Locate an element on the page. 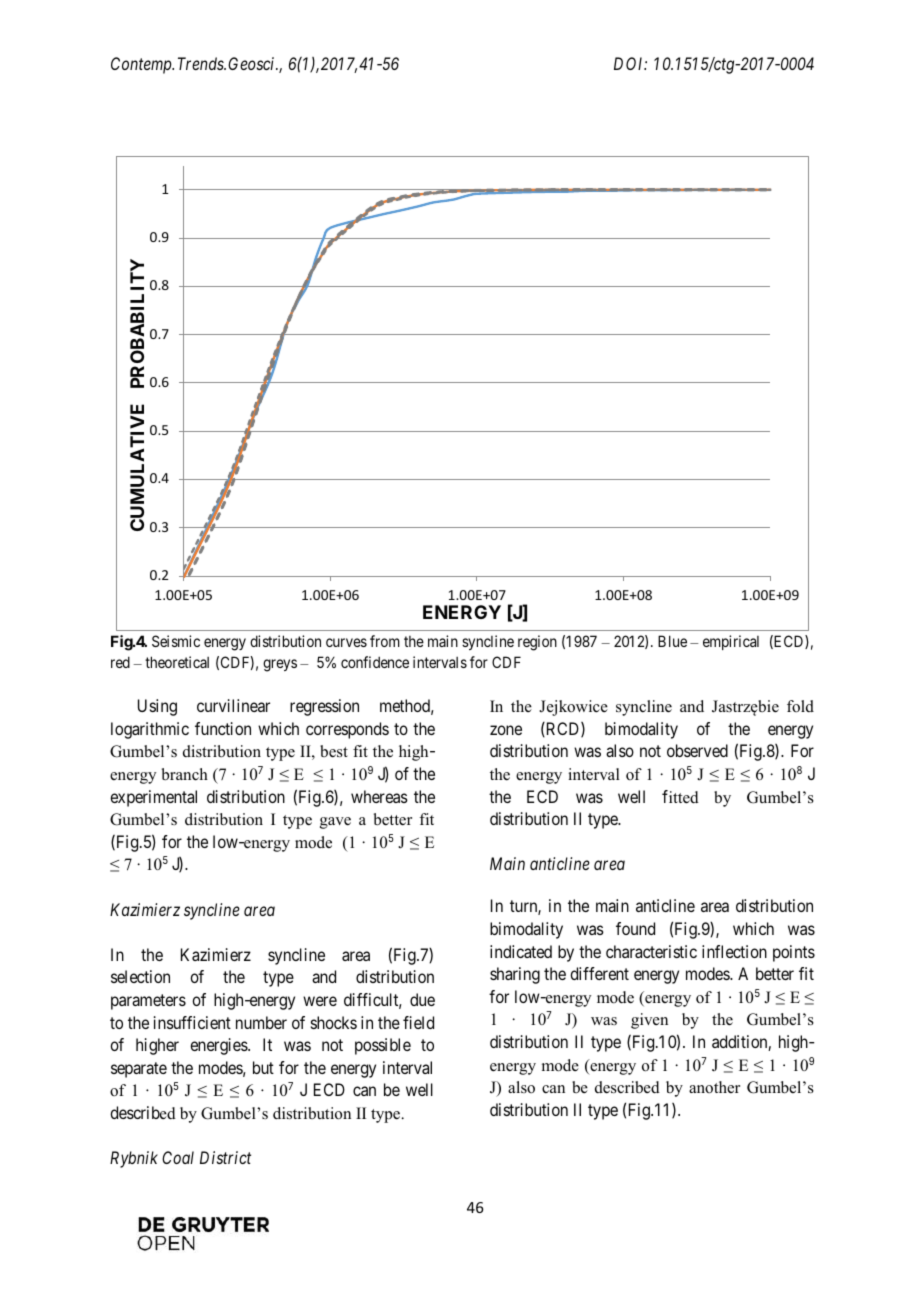 This document has height=1308, width=924. empirical is located at coordinates (731, 642).
